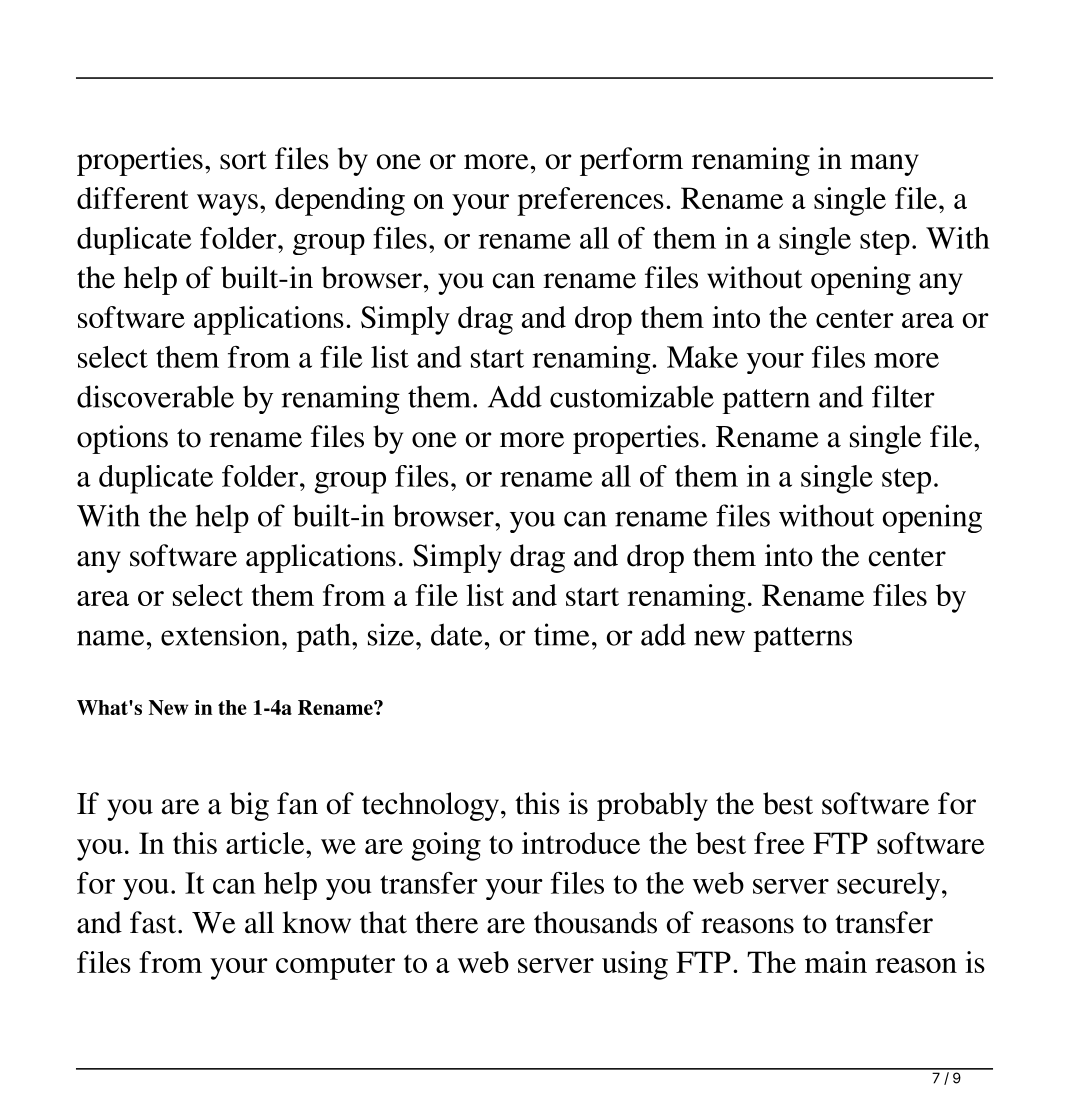 The image size is (1069, 1120). I want to click on customizable, so click(632, 396).
